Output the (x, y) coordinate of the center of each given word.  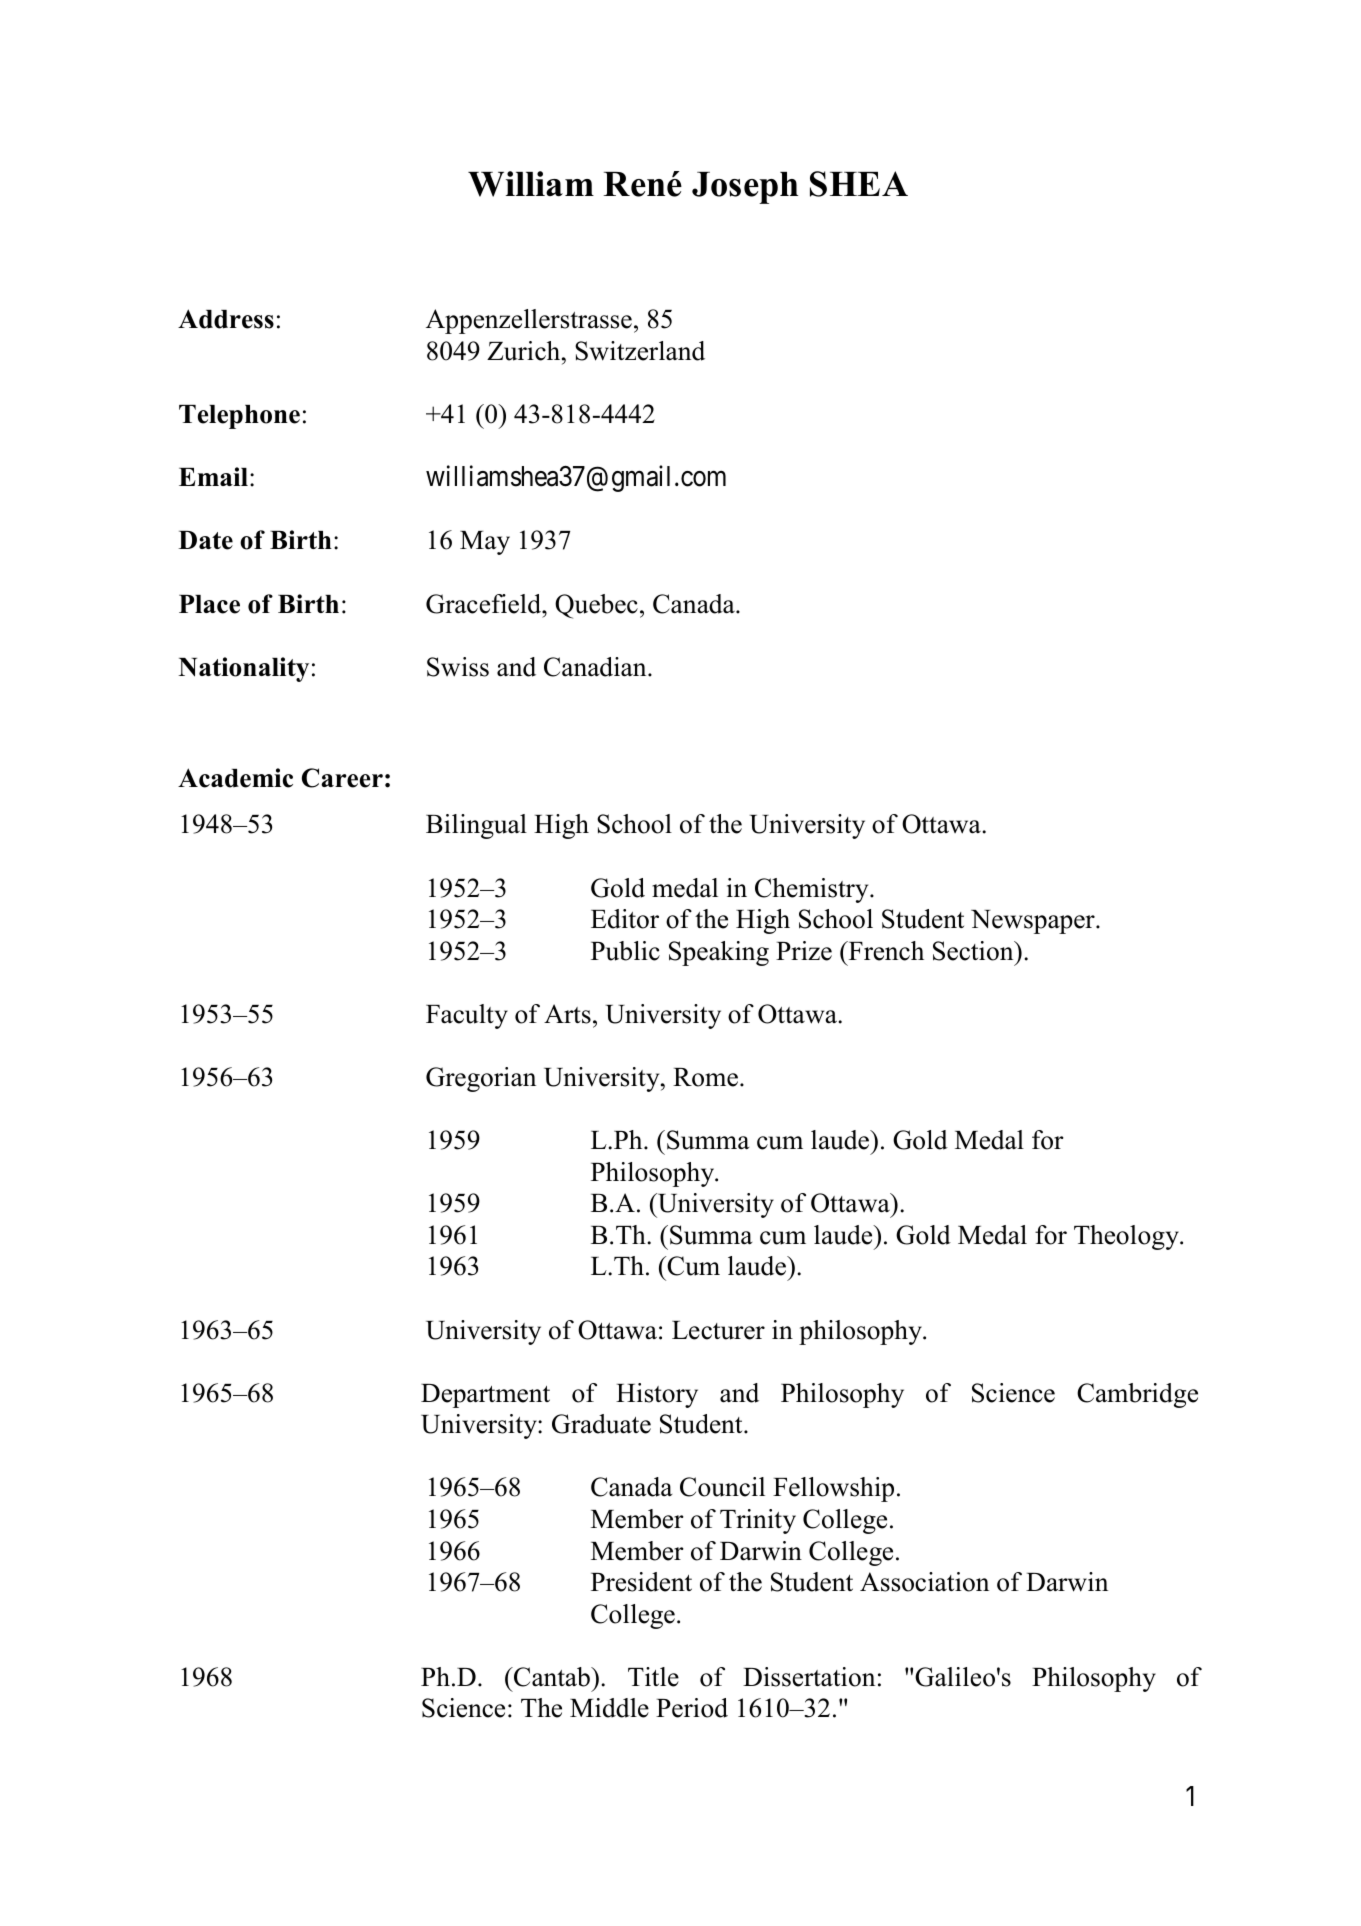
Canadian (596, 667)
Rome (707, 1077)
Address (226, 319)
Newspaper (1034, 922)
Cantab (552, 1677)
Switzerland (640, 351)
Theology (1127, 1237)
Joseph (745, 188)
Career (342, 778)
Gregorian (481, 1079)
